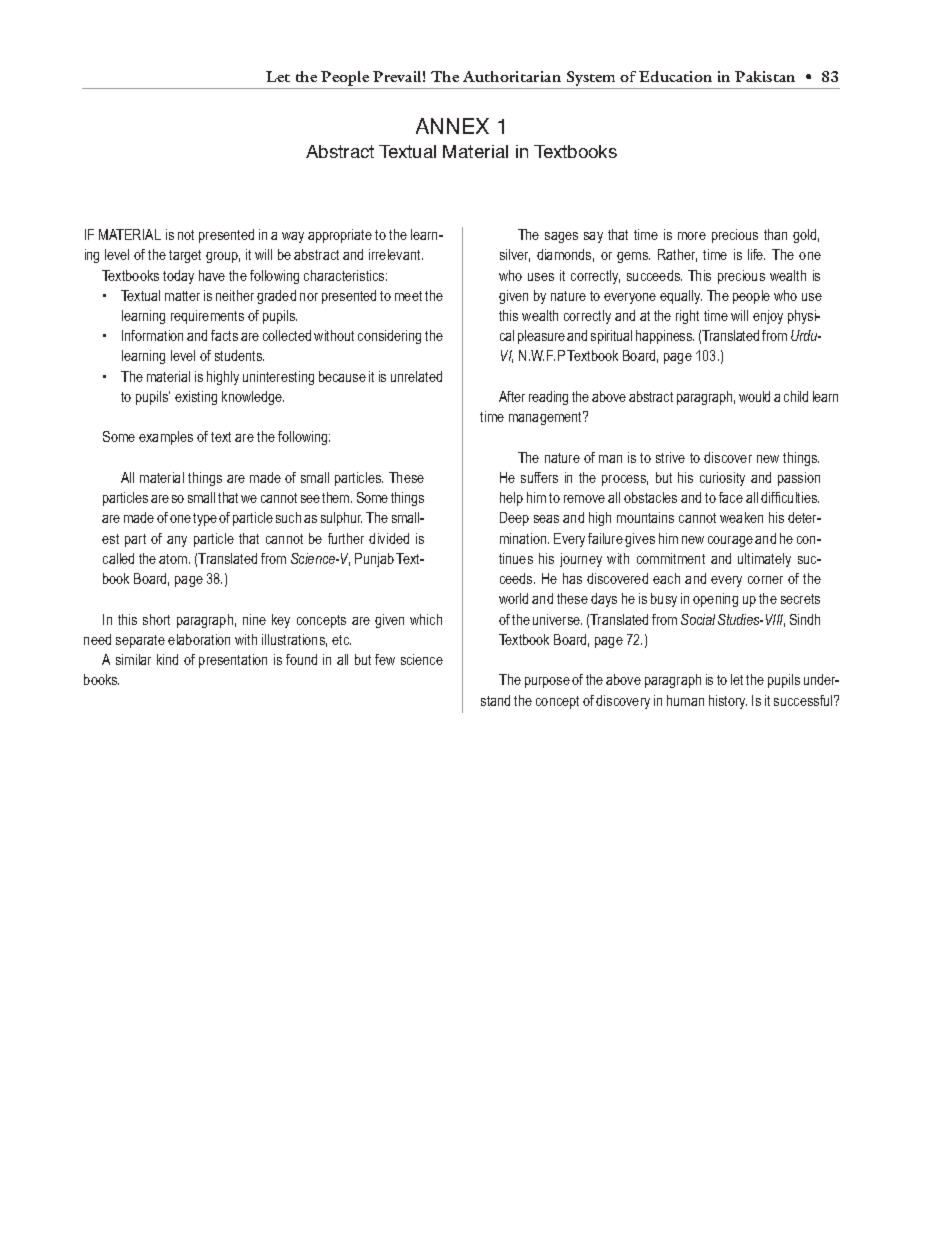 The image size is (952, 1233). Describe the element at coordinates (452, 126) in the document. I see `ANNEX` at that location.
